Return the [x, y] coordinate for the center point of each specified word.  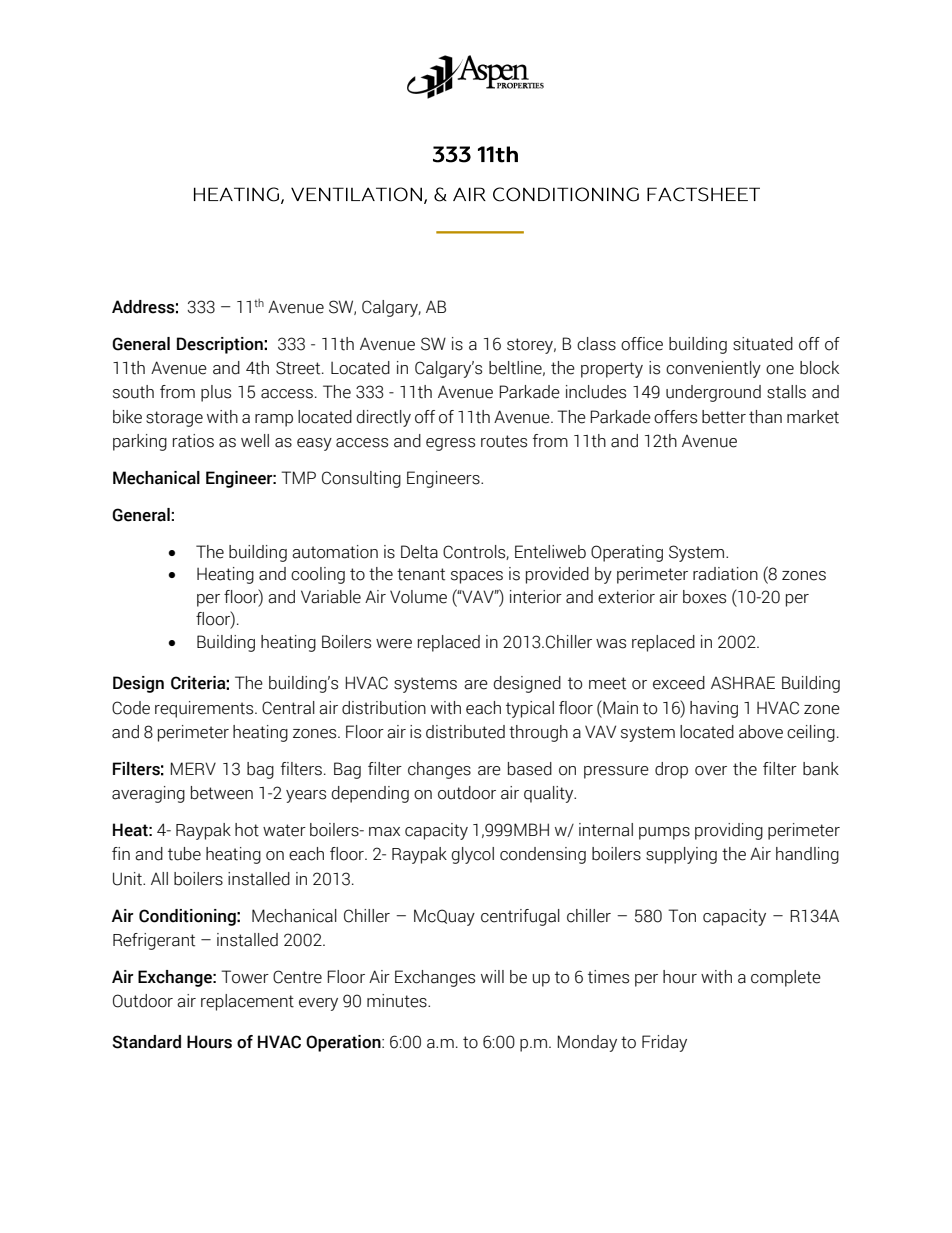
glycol [473, 855]
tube [184, 854]
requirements [205, 709]
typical [530, 709]
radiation [725, 574]
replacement [247, 1002]
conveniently [713, 369]
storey [531, 346]
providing [729, 831]
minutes [398, 1001]
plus [216, 393]
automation [335, 552]
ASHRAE [743, 683]
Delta [419, 552]
